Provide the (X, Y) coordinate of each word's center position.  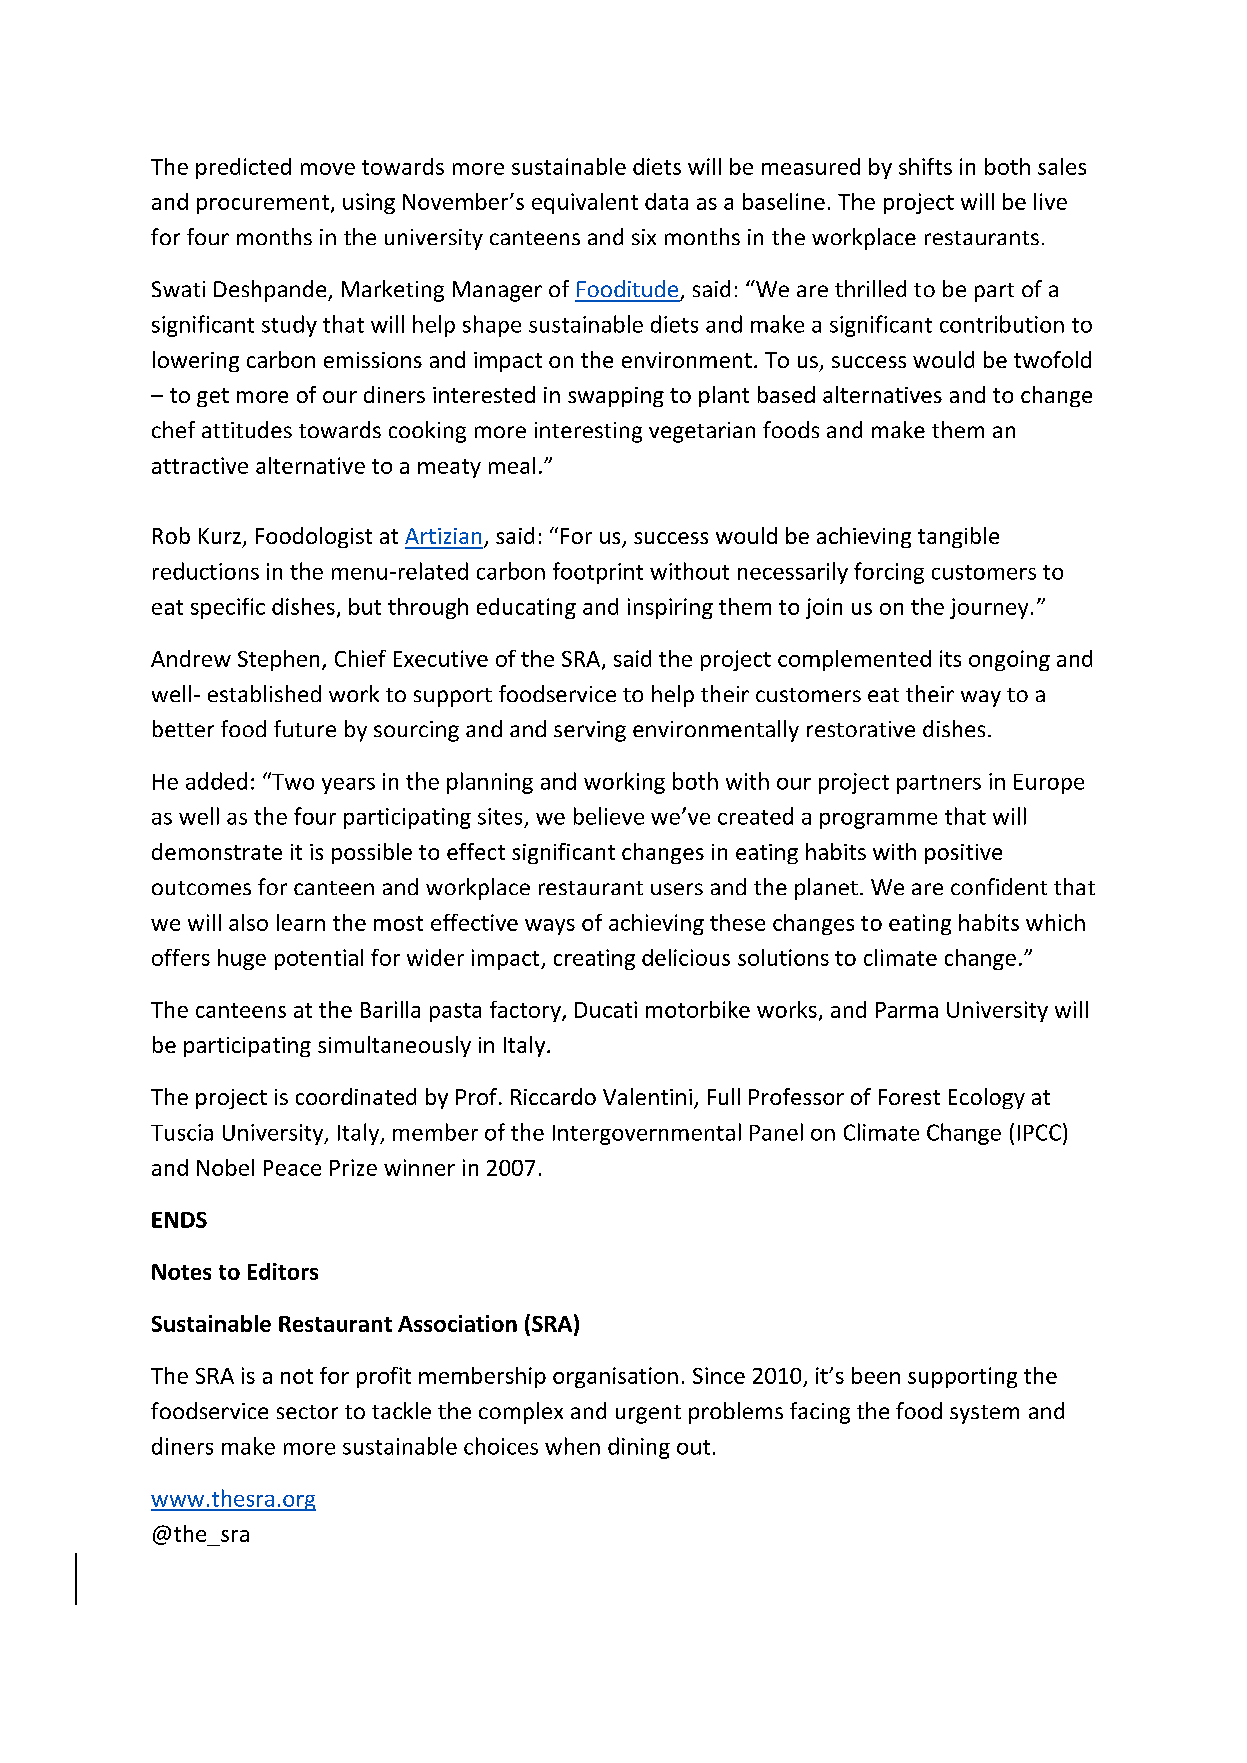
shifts (925, 166)
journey (989, 608)
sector (307, 1412)
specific (228, 608)
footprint (598, 573)
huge (242, 959)
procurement (263, 204)
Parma (907, 1010)
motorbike (698, 1009)
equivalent (585, 203)
